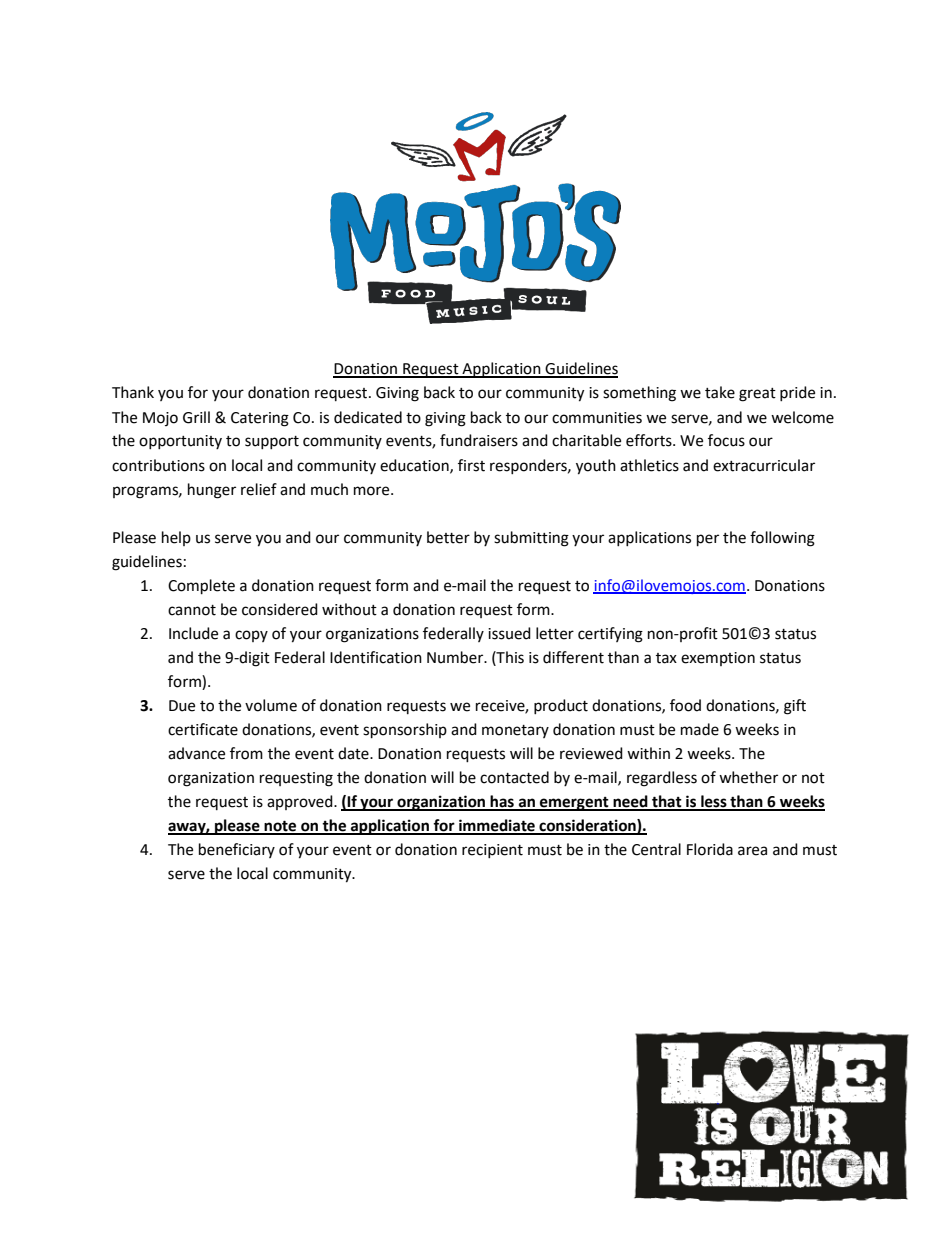 The height and width of the screenshot is (1233, 952). I want to click on Florida, so click(710, 849).
